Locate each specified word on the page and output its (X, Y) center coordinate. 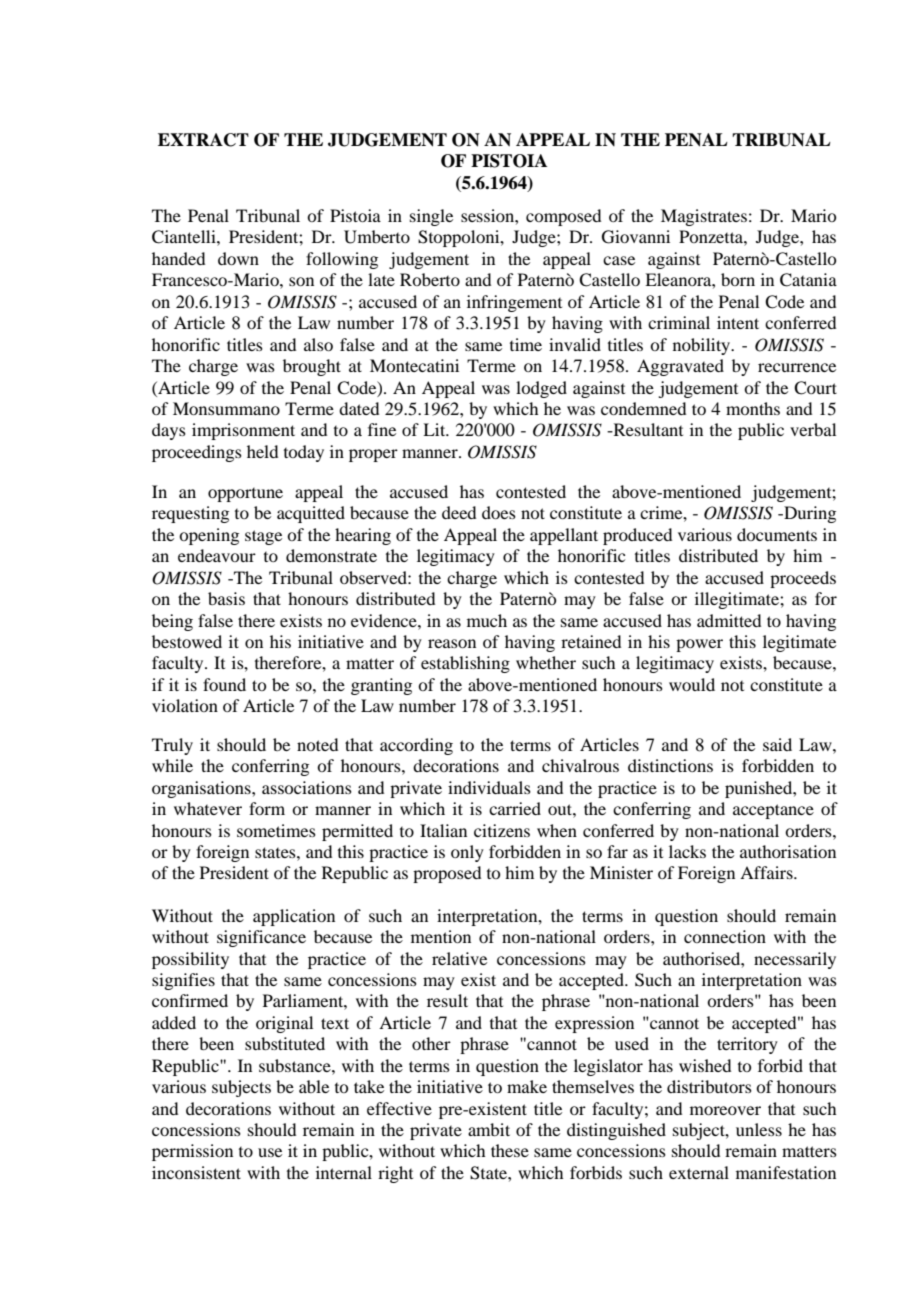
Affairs (767, 872)
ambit (489, 1129)
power (699, 645)
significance (261, 938)
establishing (465, 664)
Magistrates (704, 217)
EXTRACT (203, 140)
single (431, 217)
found (224, 684)
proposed (447, 874)
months (753, 408)
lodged (541, 389)
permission (192, 1152)
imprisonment (243, 431)
